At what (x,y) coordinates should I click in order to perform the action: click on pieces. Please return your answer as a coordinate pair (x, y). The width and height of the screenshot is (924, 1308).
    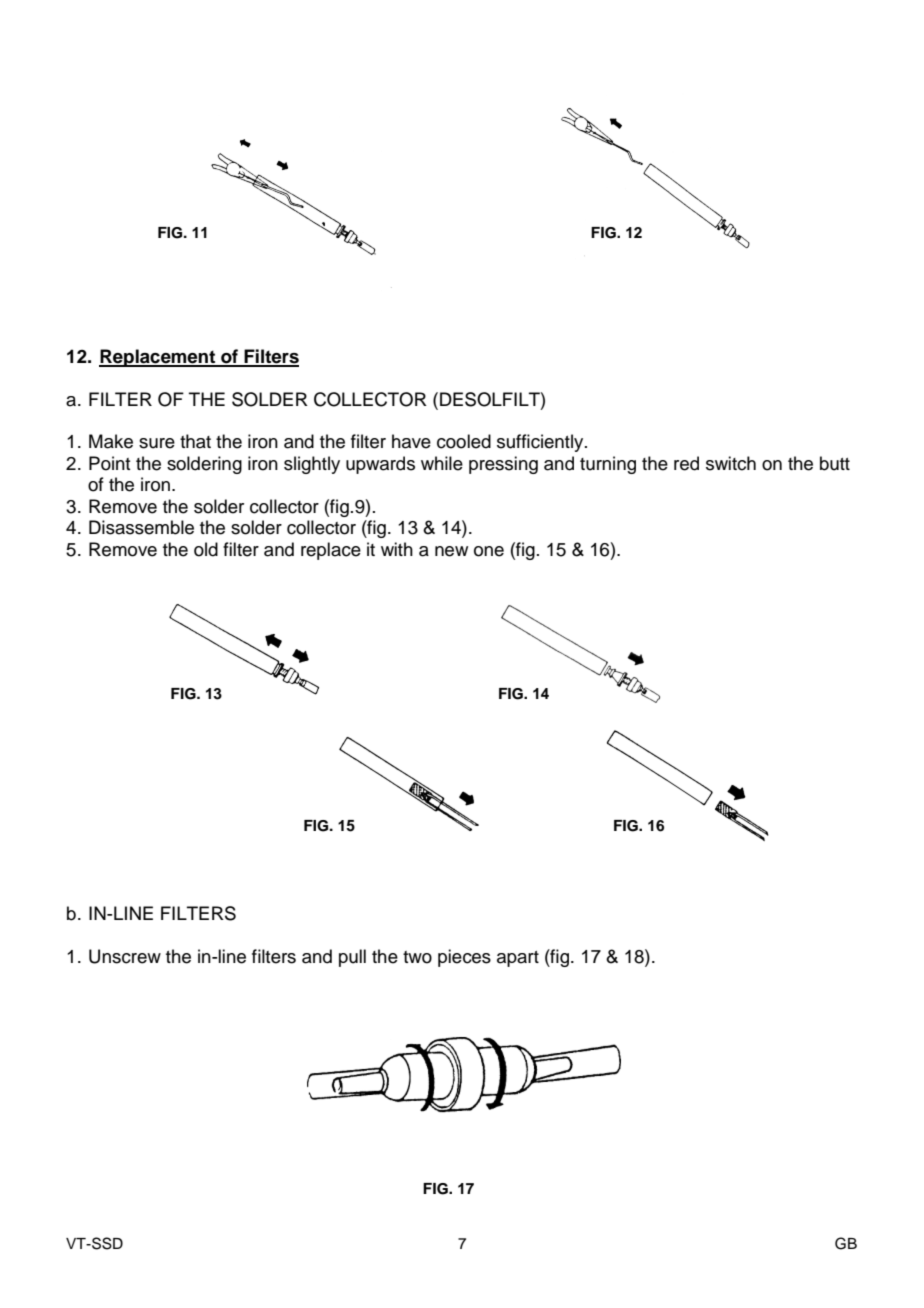
    Looking at the image, I should click on (464, 958).
